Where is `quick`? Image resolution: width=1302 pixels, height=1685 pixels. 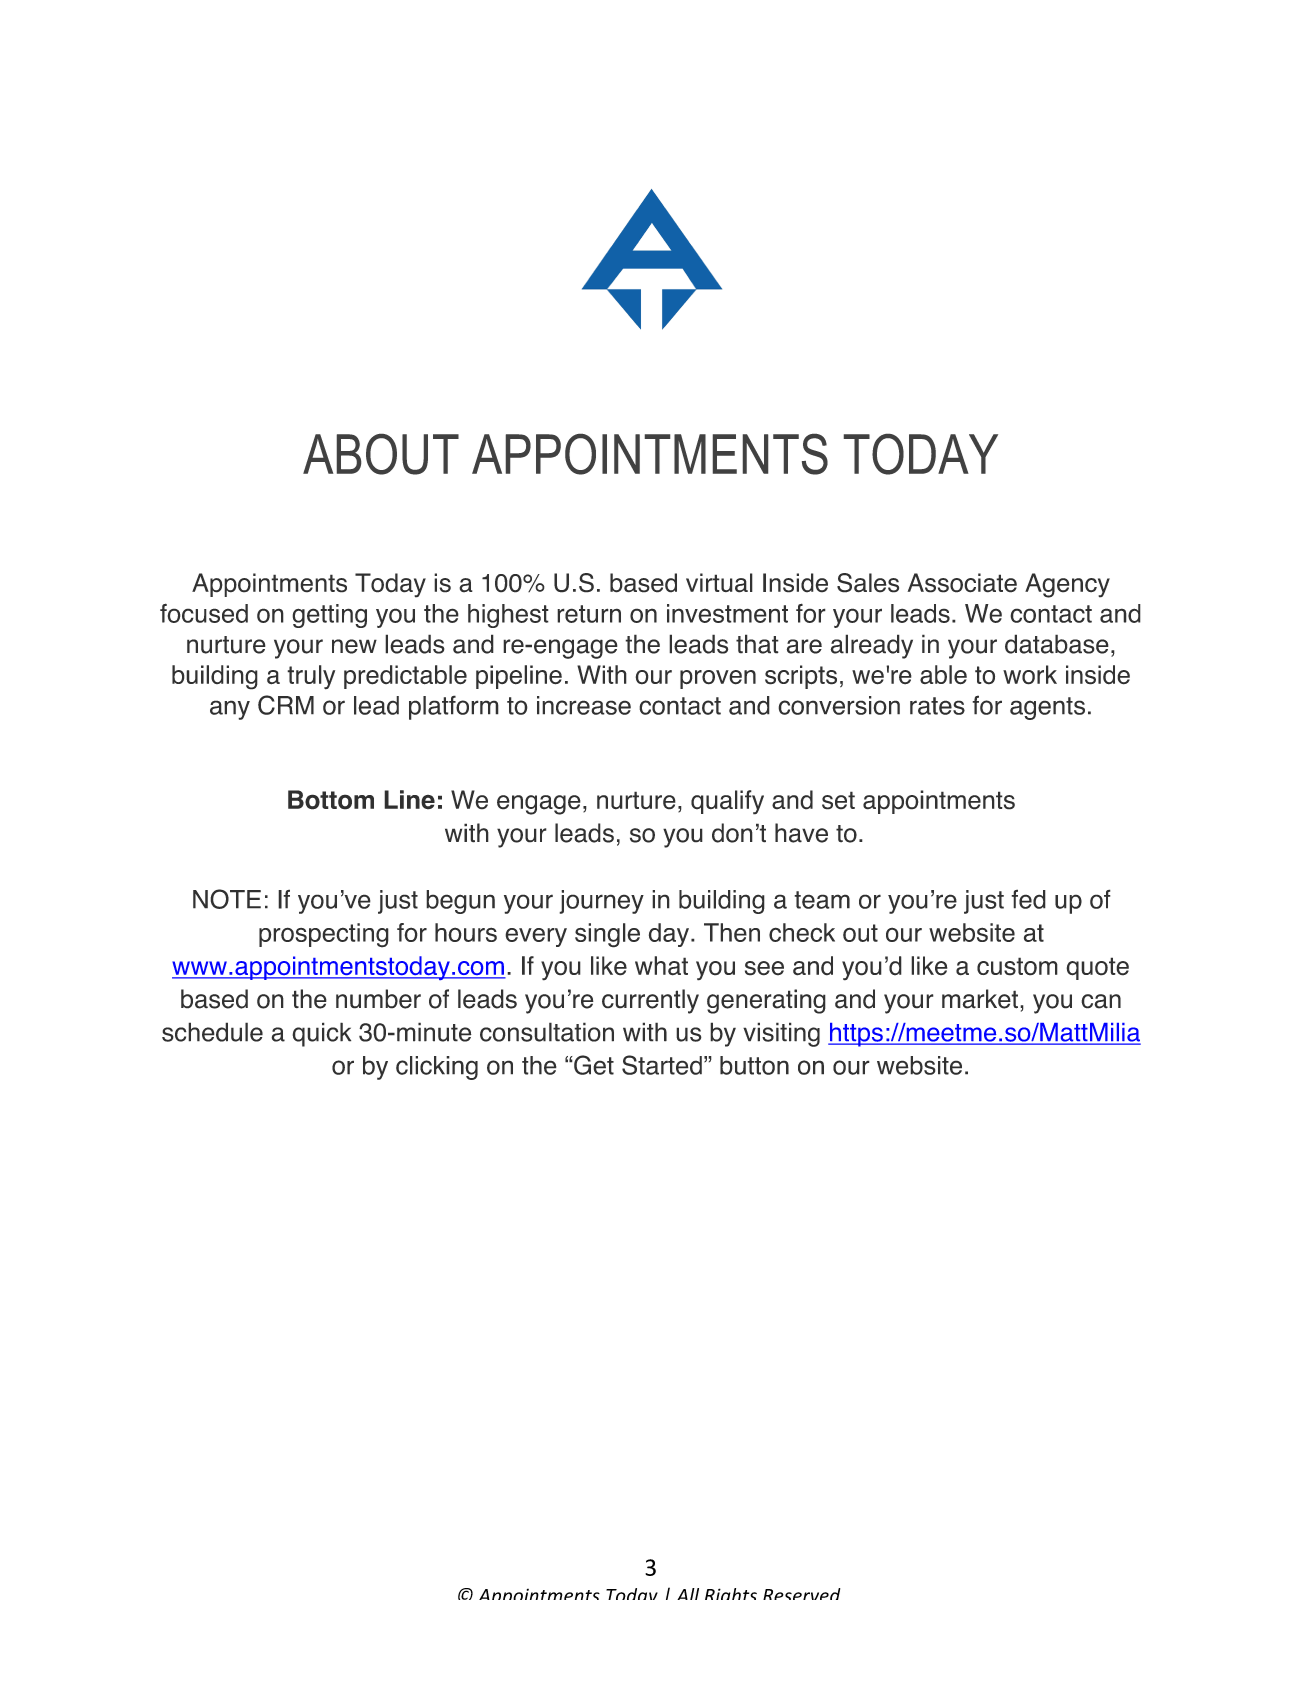
quick is located at coordinates (321, 1034).
